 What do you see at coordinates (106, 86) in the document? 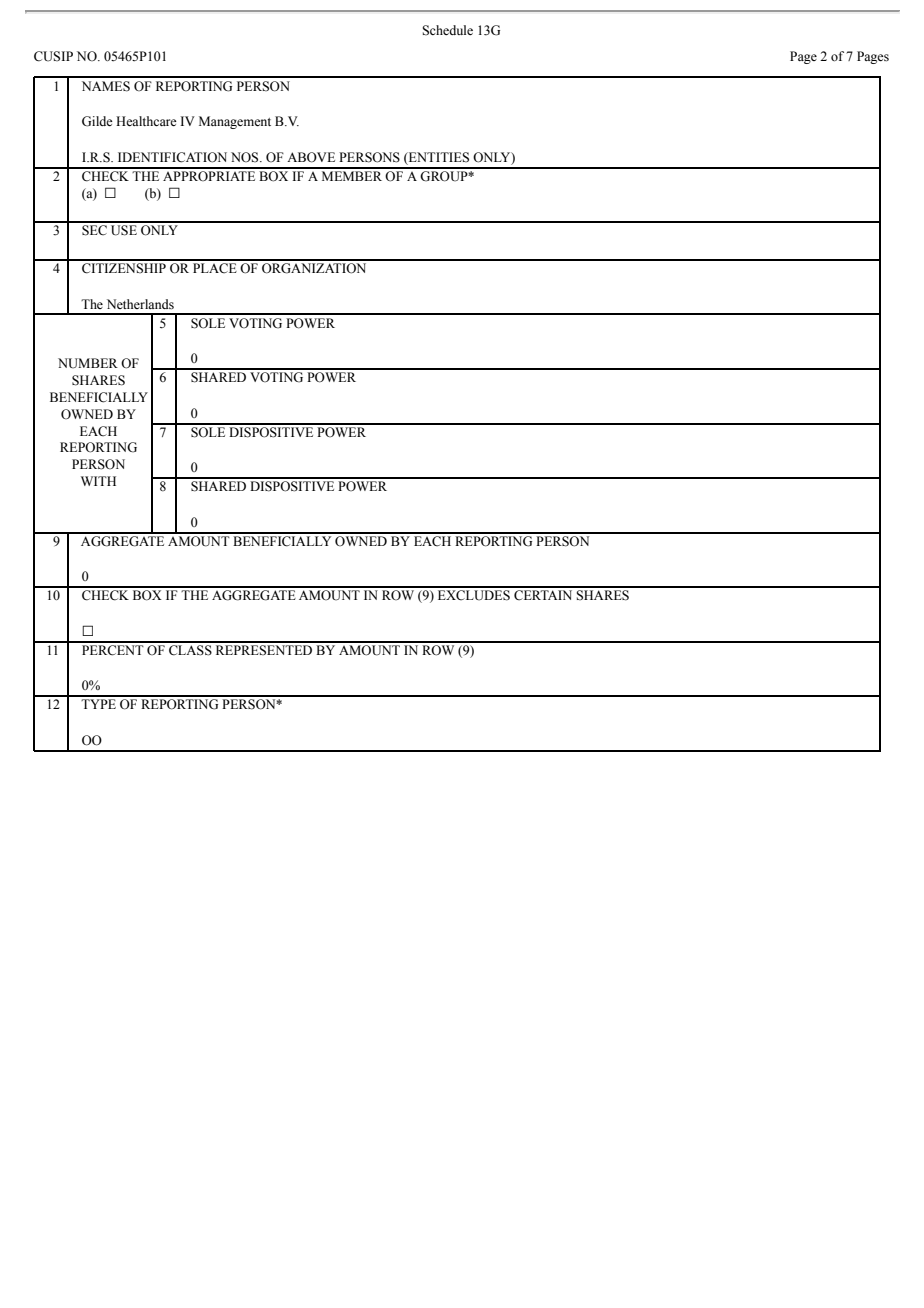
I see `NAMES` at bounding box center [106, 86].
